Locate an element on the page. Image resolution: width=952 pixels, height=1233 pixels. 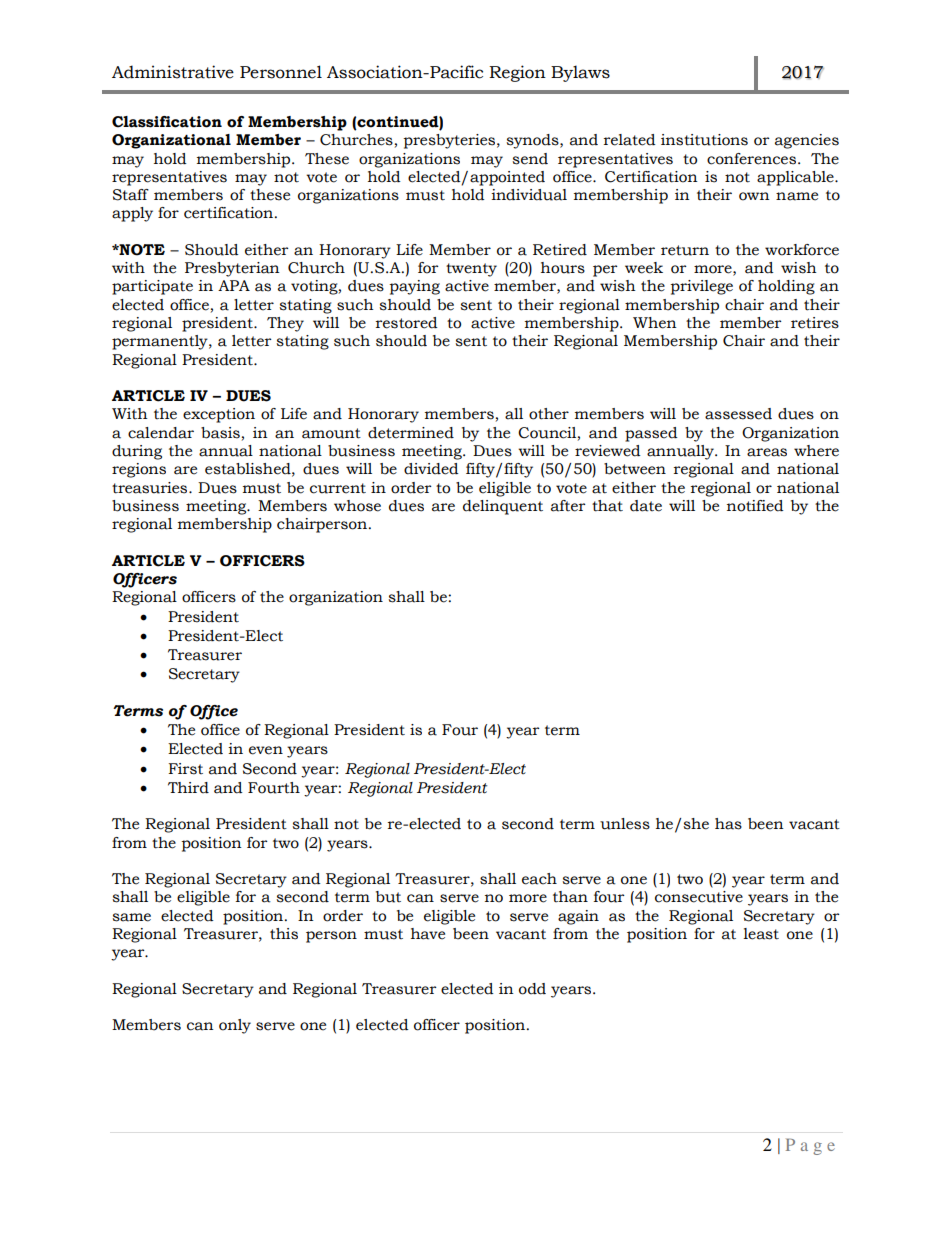
only is located at coordinates (235, 1026).
